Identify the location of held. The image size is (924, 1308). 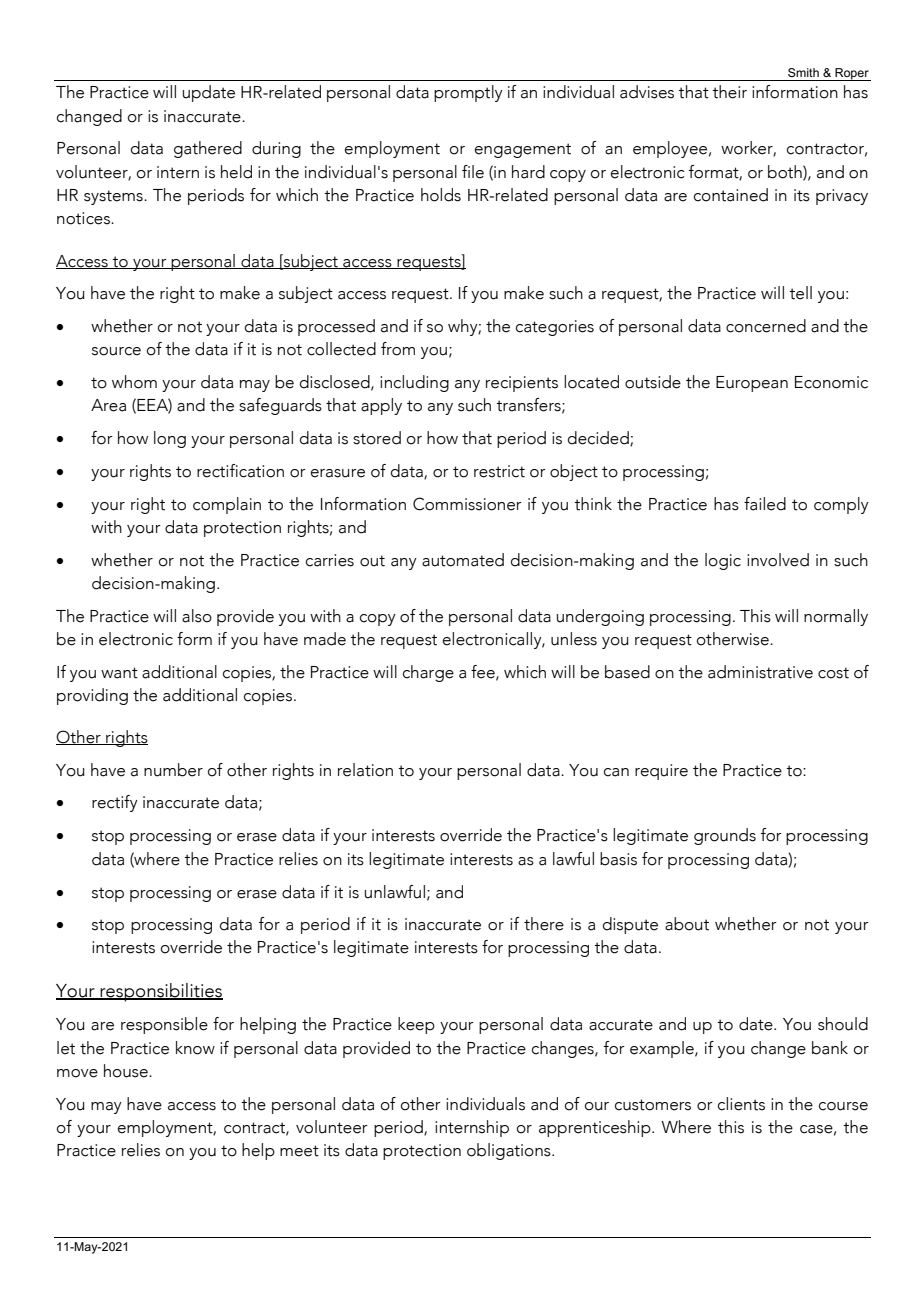
(236, 172).
